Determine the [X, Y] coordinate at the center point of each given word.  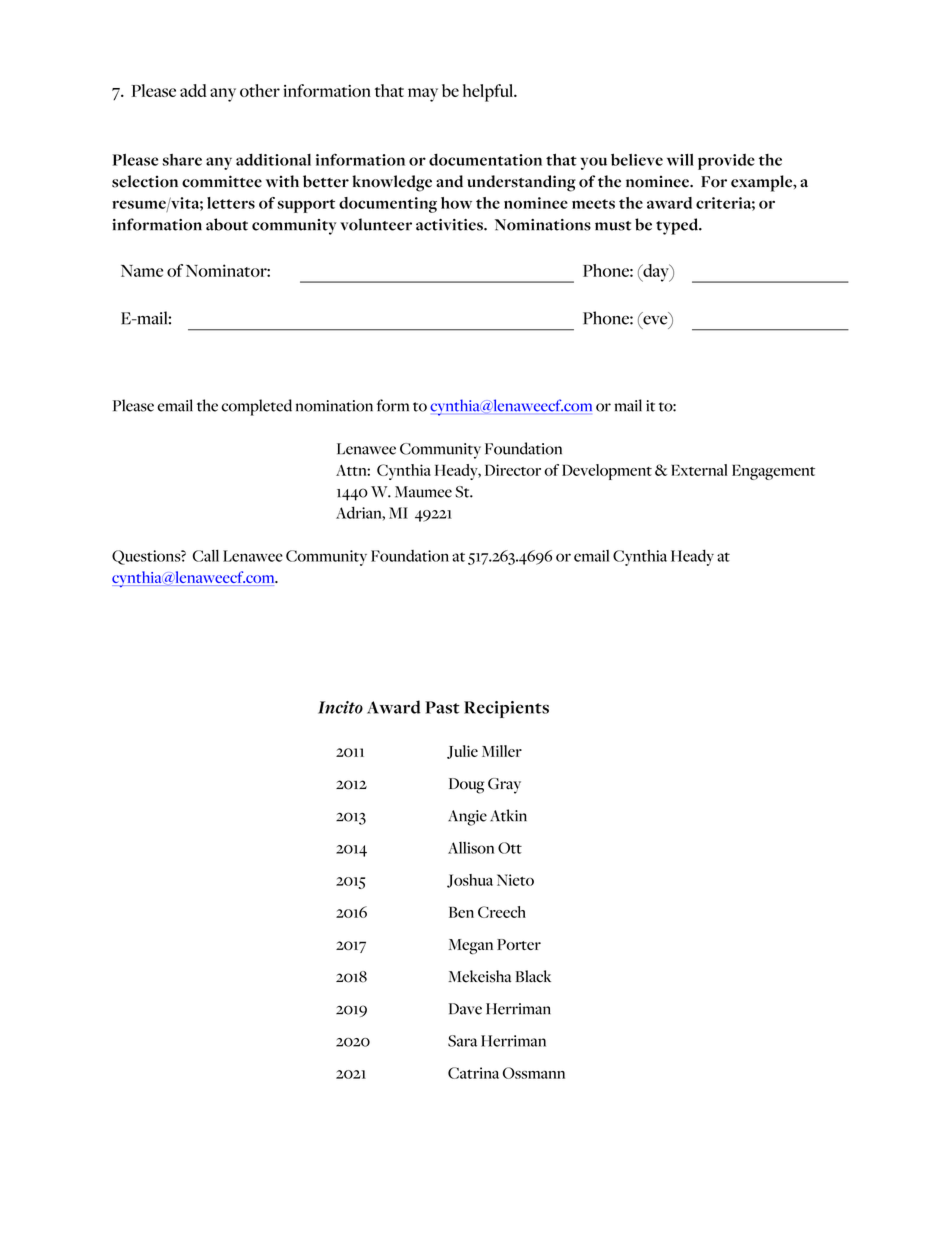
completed [256, 407]
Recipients [506, 709]
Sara [462, 1041]
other [260, 90]
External [699, 470]
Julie [462, 752]
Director [513, 470]
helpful [489, 93]
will [680, 160]
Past [442, 707]
